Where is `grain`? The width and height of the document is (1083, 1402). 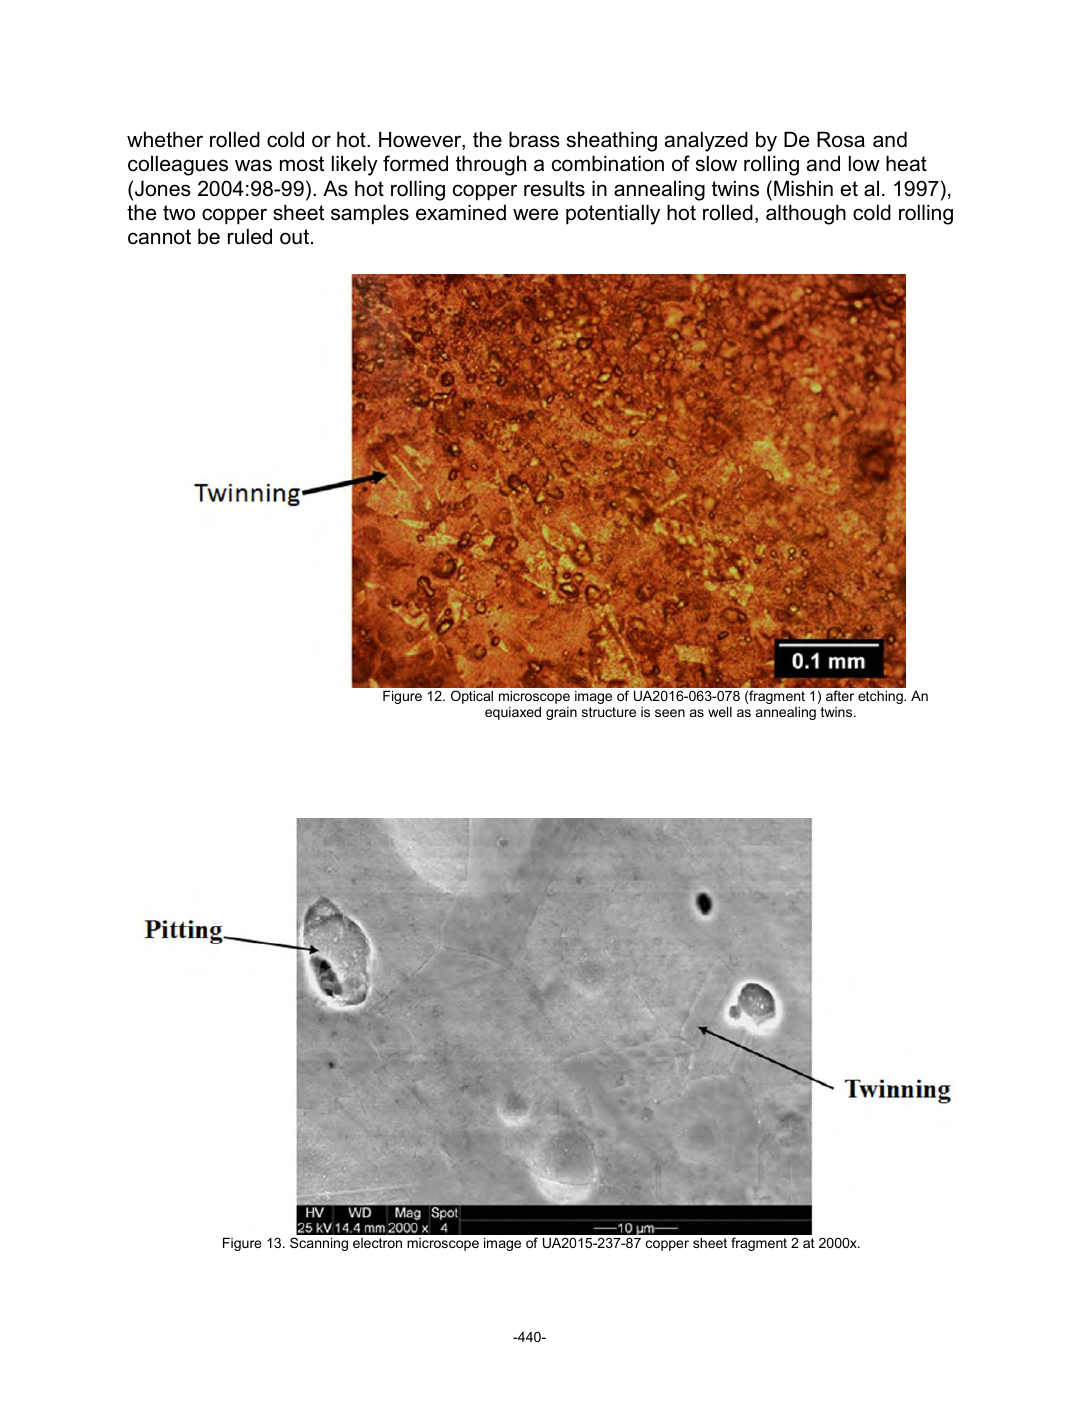 grain is located at coordinates (561, 713).
